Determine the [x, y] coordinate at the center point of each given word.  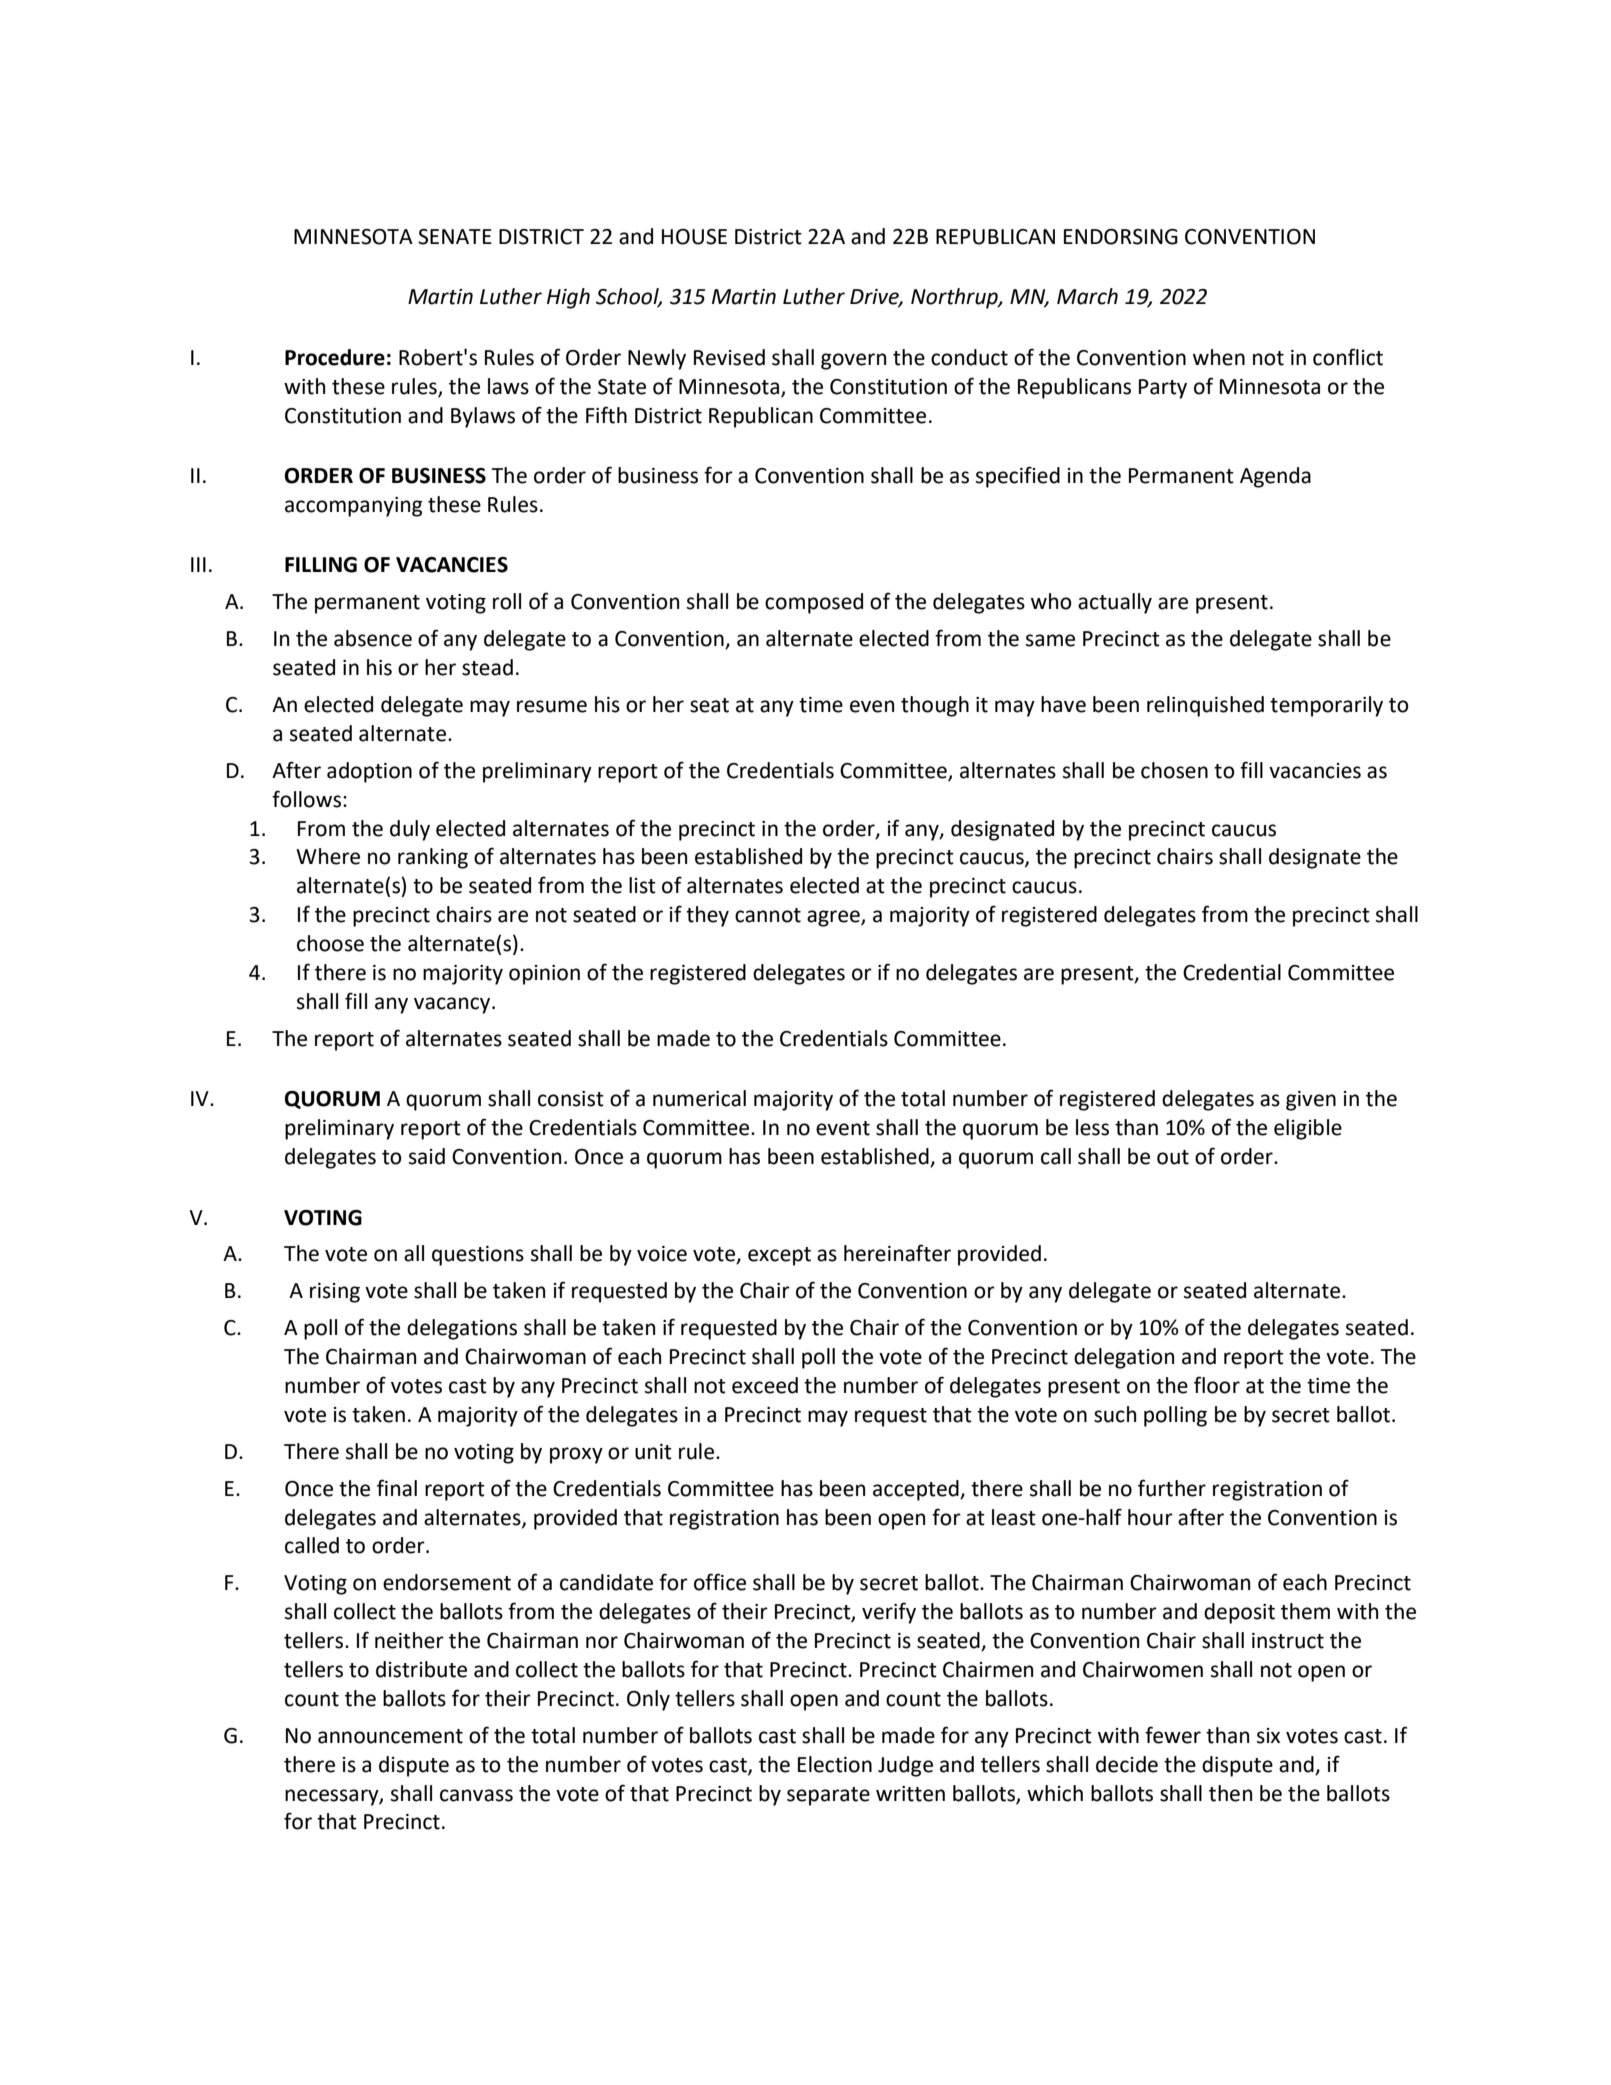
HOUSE [694, 237]
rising [335, 1293]
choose [330, 943]
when [1219, 357]
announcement [390, 1736]
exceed [765, 1385]
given [1311, 1101]
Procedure [335, 357]
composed [814, 603]
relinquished [1205, 706]
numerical [699, 1098]
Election [835, 1764]
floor [1217, 1385]
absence [373, 638]
